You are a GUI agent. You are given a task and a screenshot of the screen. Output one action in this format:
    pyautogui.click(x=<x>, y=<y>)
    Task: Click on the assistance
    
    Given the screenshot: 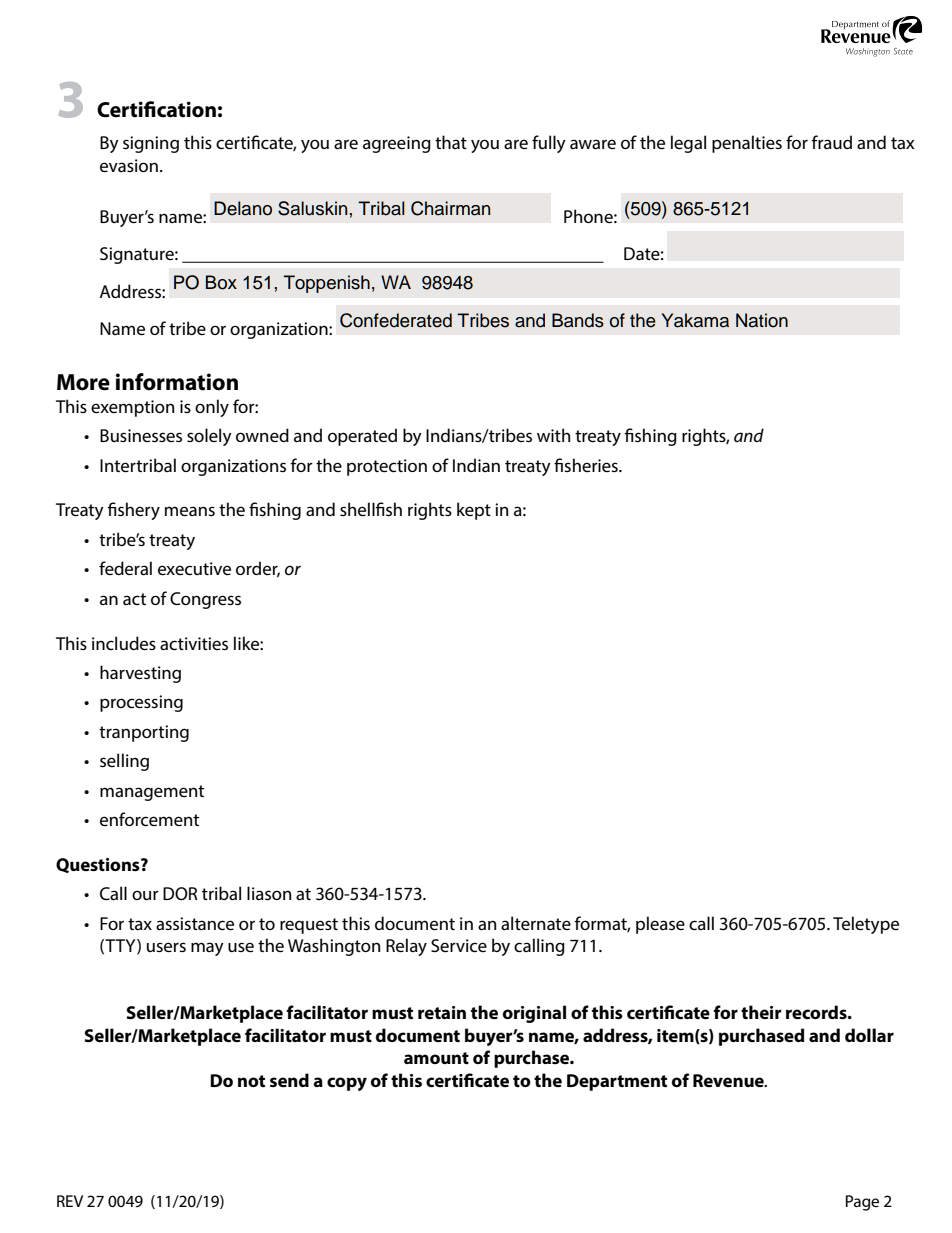 What is the action you would take?
    pyautogui.click(x=195, y=923)
